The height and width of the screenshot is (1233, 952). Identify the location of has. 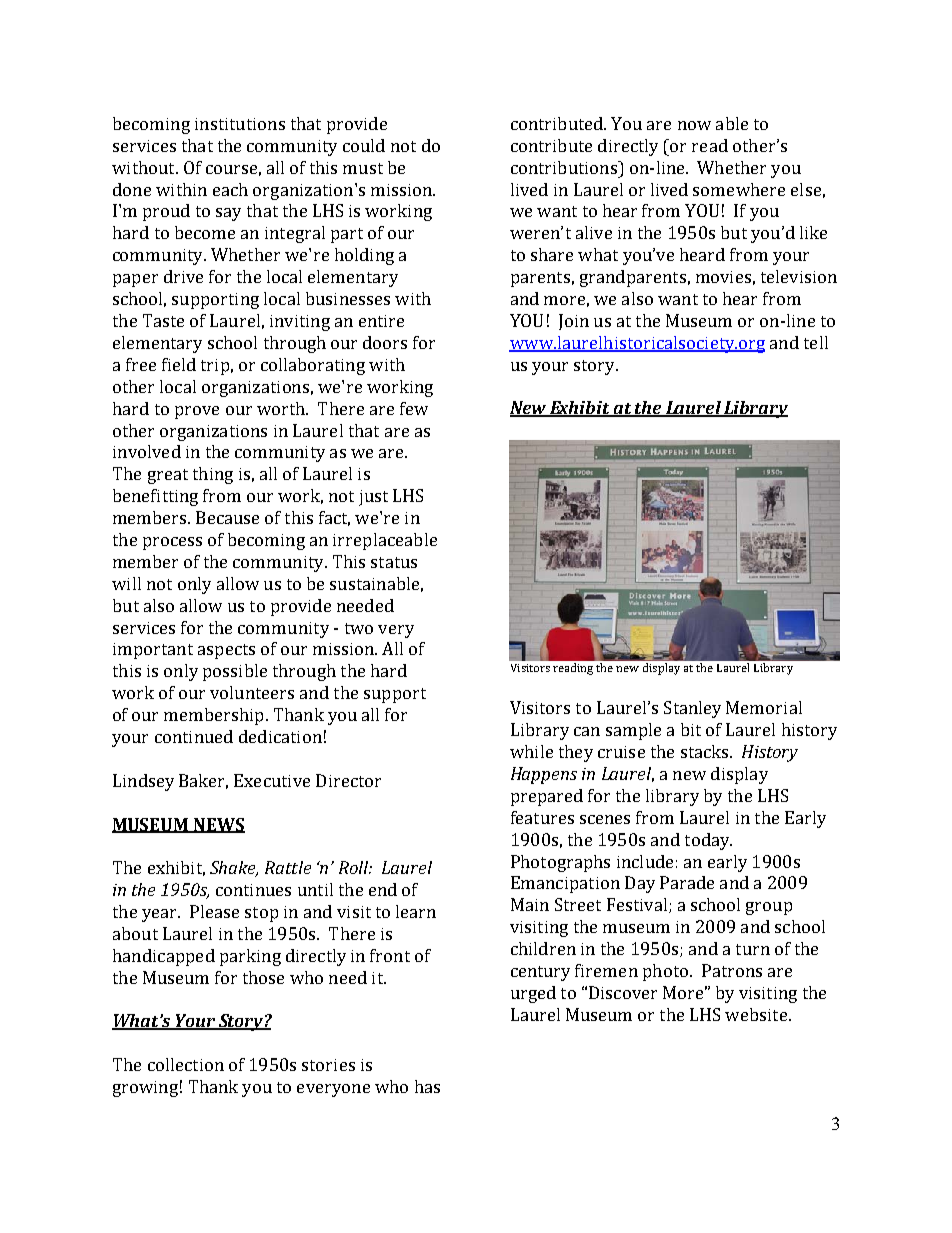
(427, 1086).
